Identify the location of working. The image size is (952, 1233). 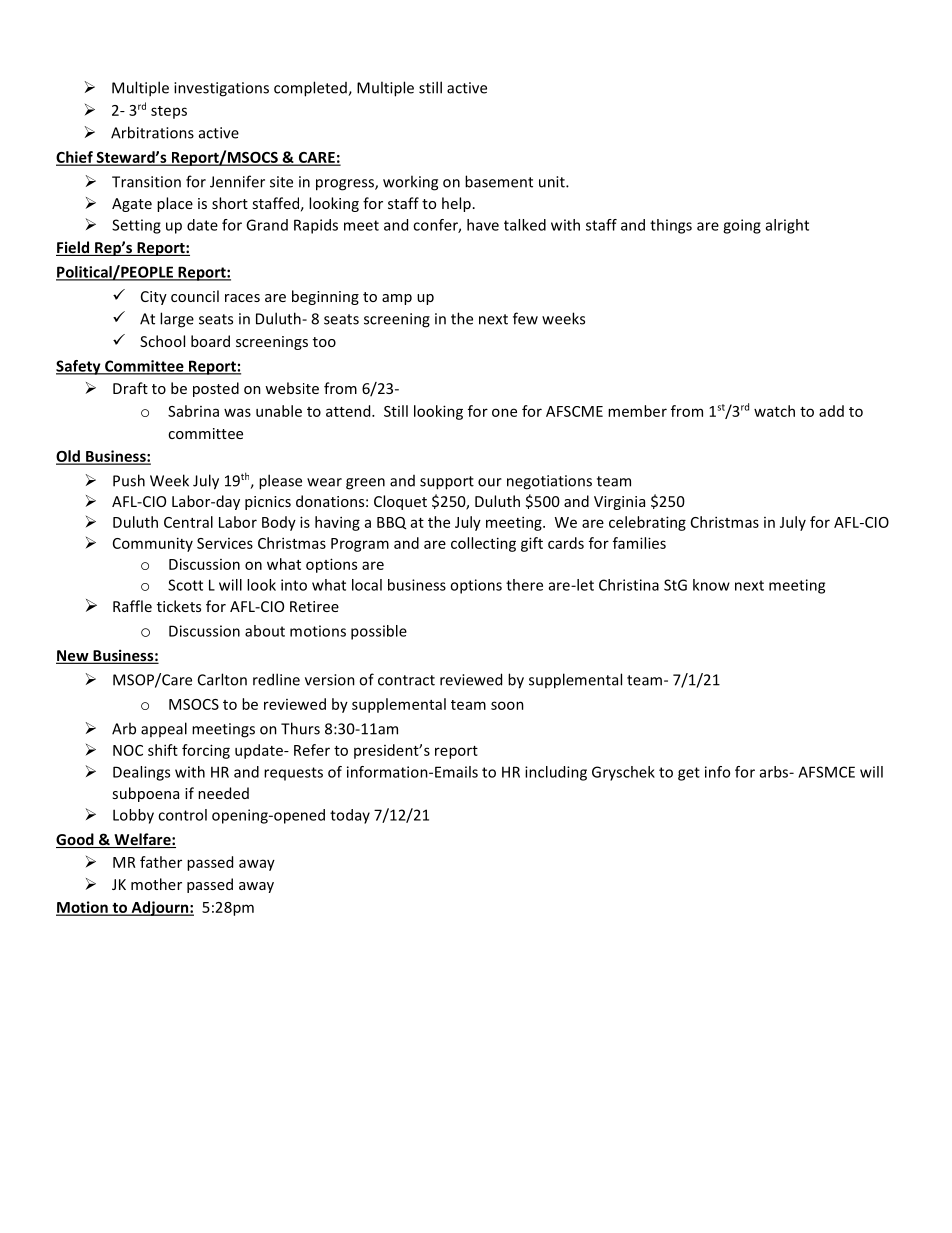
(410, 183).
